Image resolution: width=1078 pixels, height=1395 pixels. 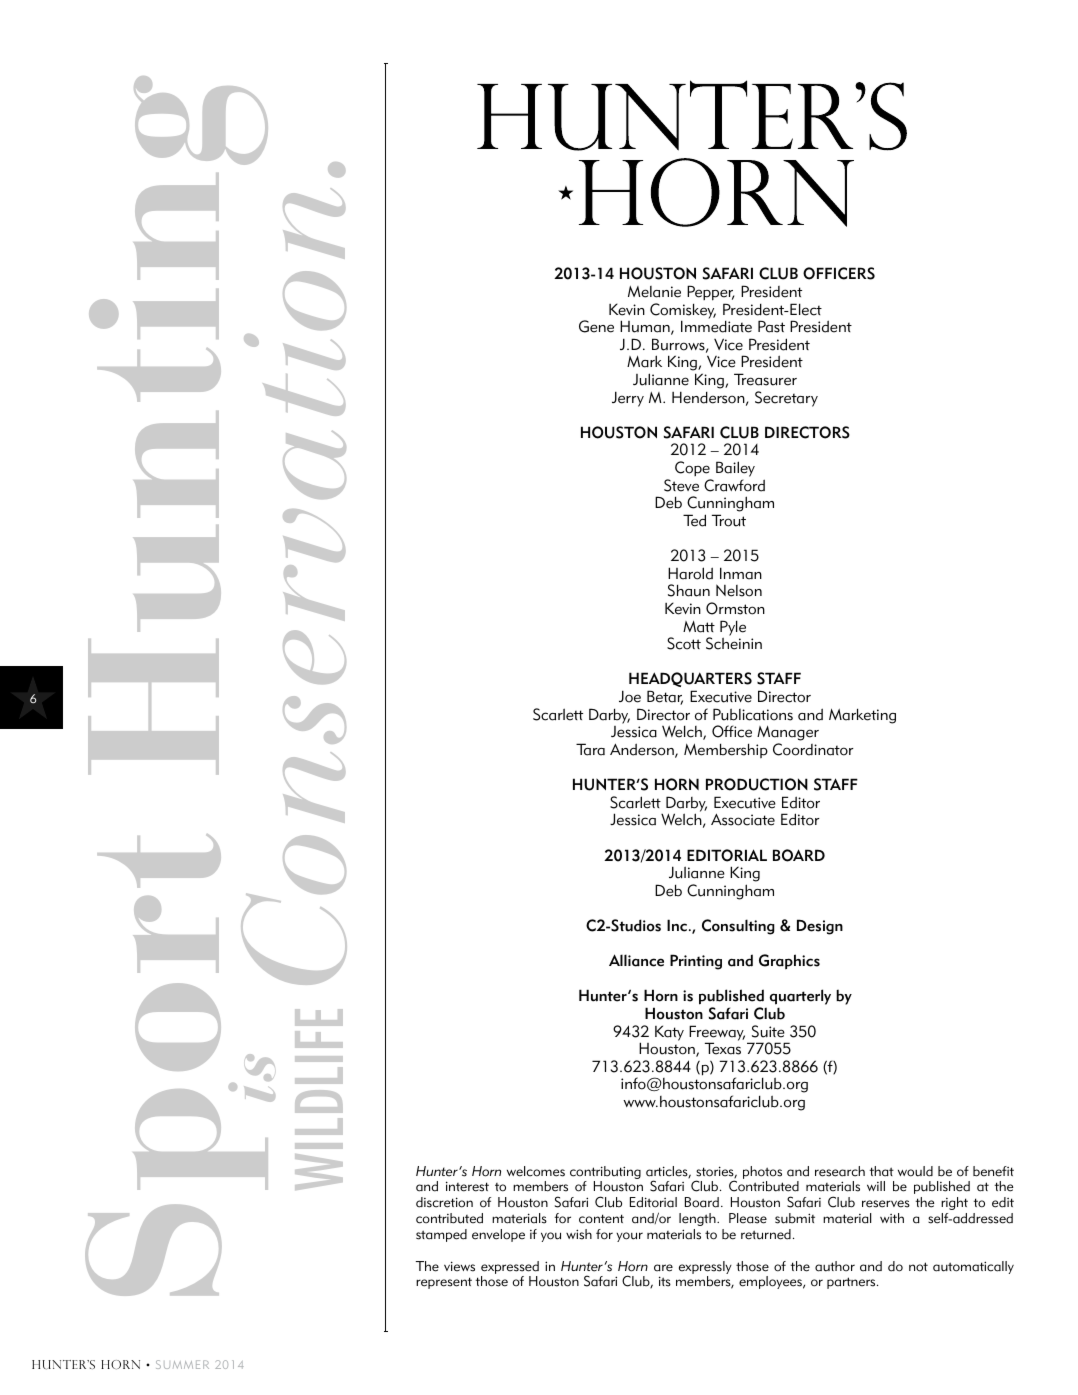 I want to click on partners, so click(x=852, y=1283).
